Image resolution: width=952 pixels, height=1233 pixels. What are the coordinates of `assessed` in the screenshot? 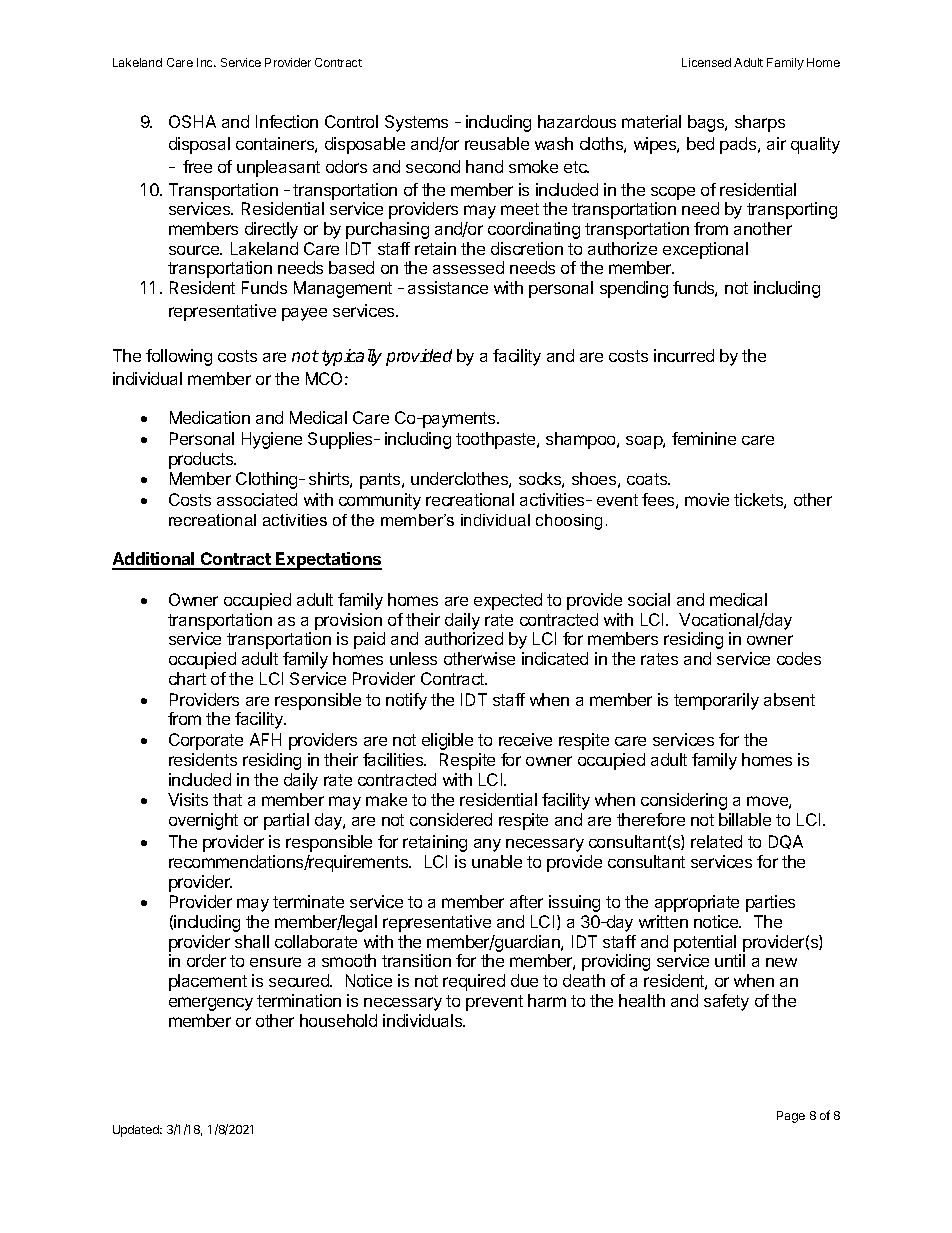 It's located at (468, 267).
